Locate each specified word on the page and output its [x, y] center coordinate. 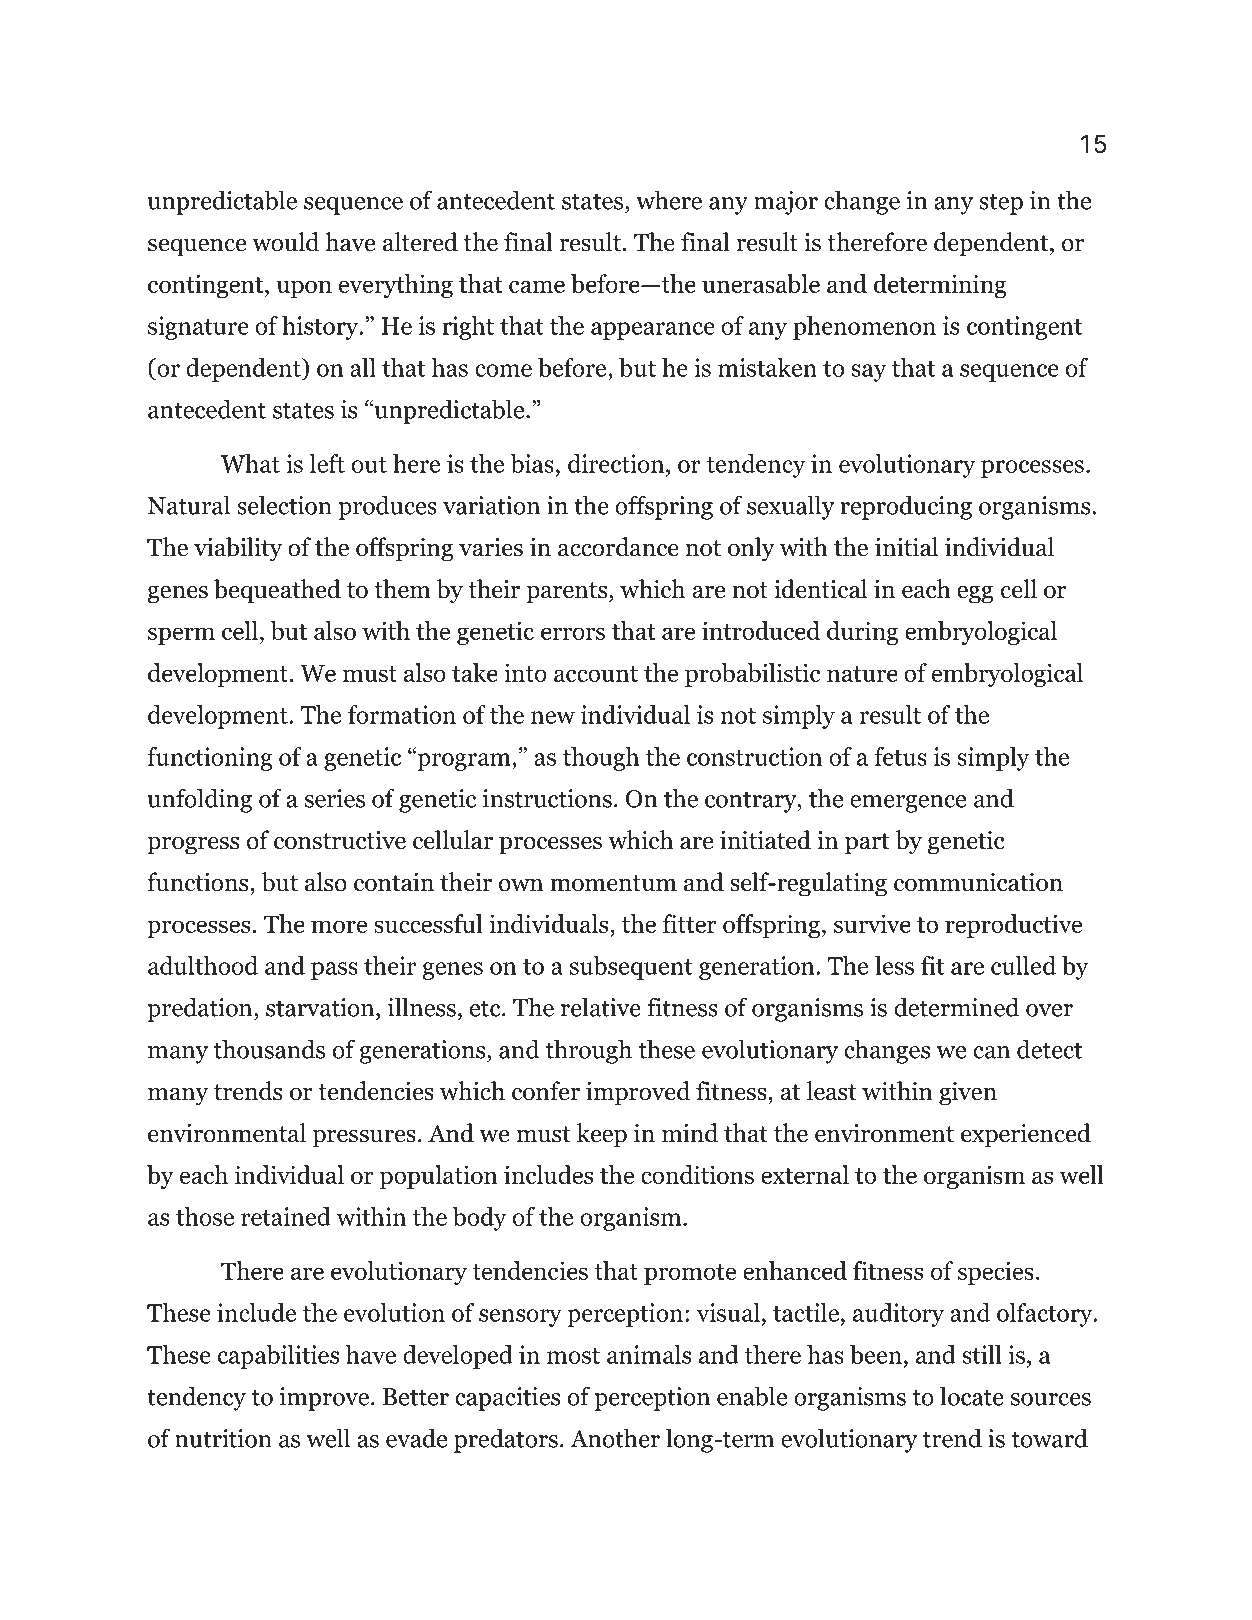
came [537, 286]
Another [615, 1438]
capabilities [278, 1357]
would [285, 242]
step [1001, 204]
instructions [547, 798]
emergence [908, 804]
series [335, 798]
